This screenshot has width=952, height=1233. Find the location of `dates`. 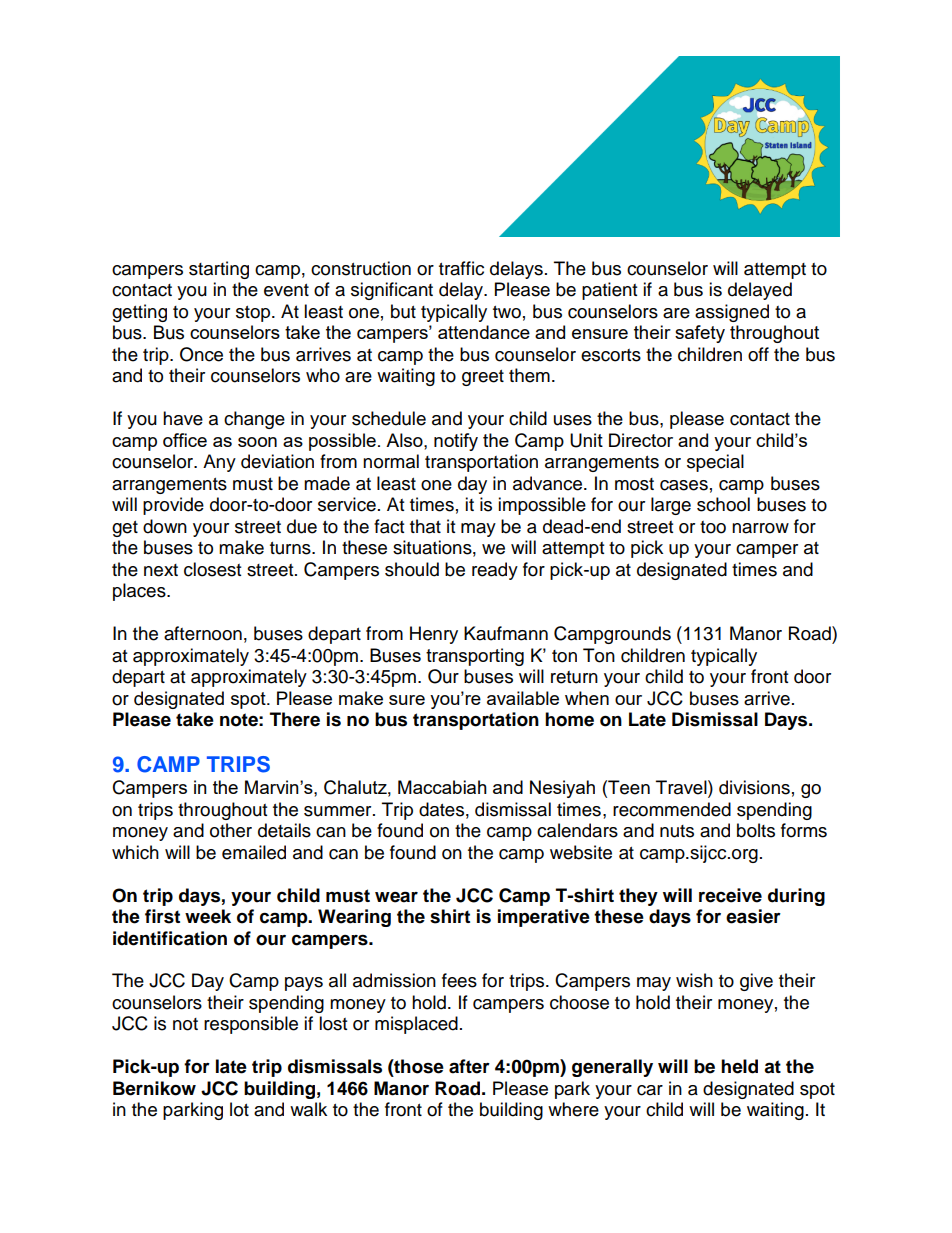

dates is located at coordinates (441, 809).
